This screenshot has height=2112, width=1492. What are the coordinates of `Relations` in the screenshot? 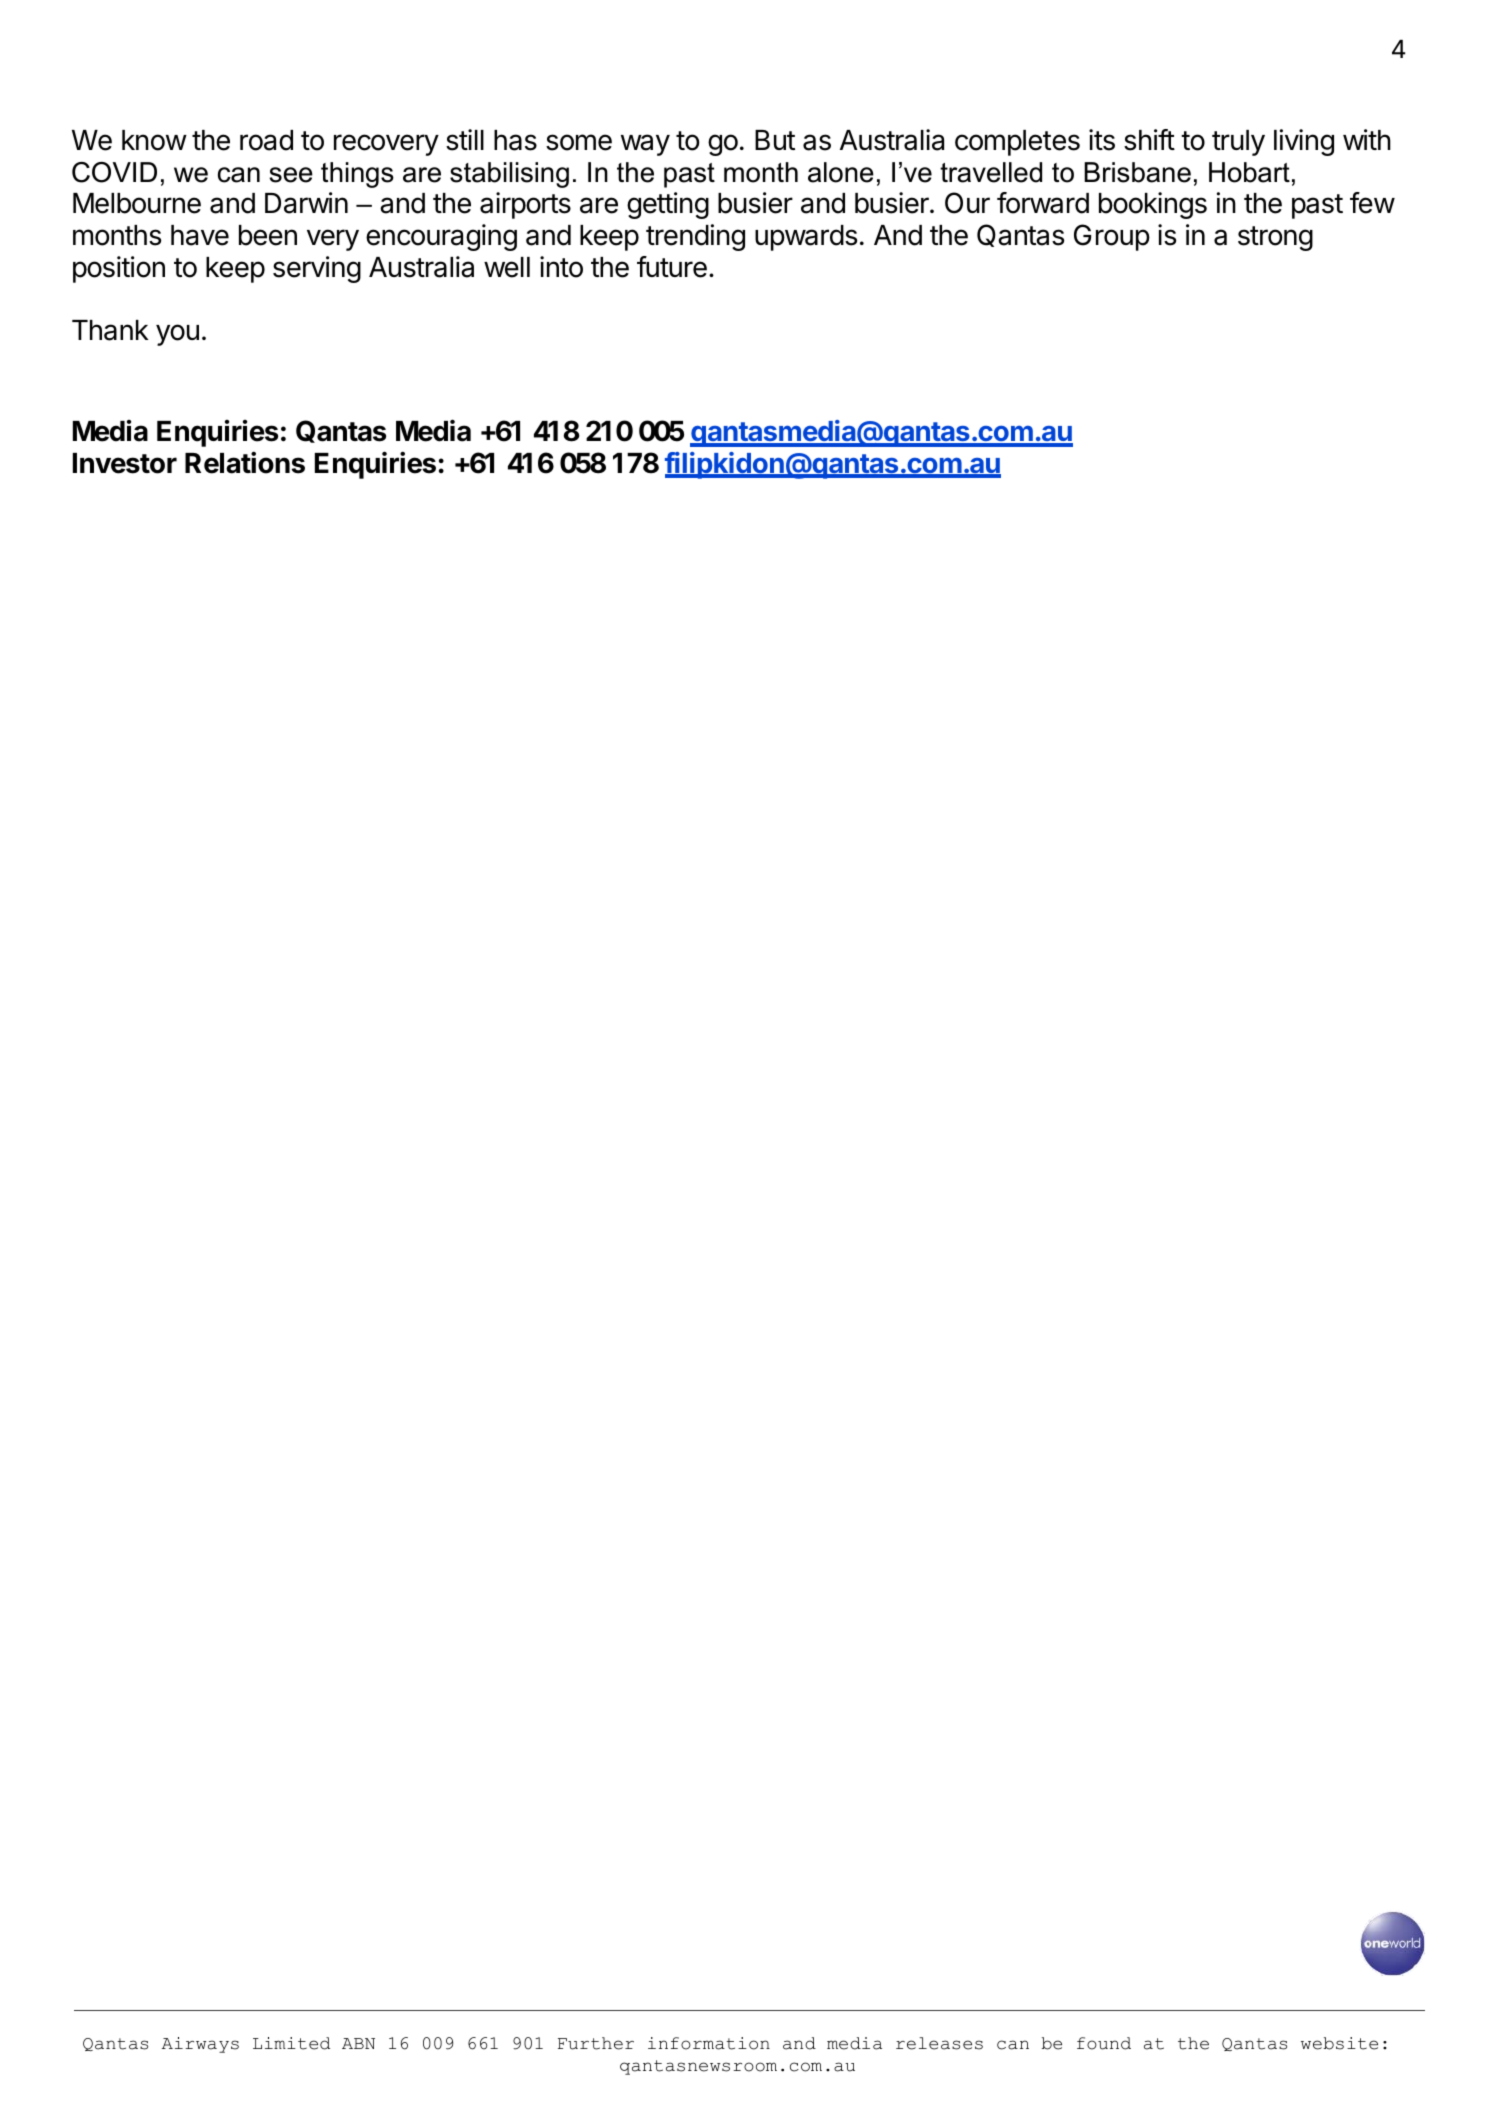 It's located at (245, 462).
